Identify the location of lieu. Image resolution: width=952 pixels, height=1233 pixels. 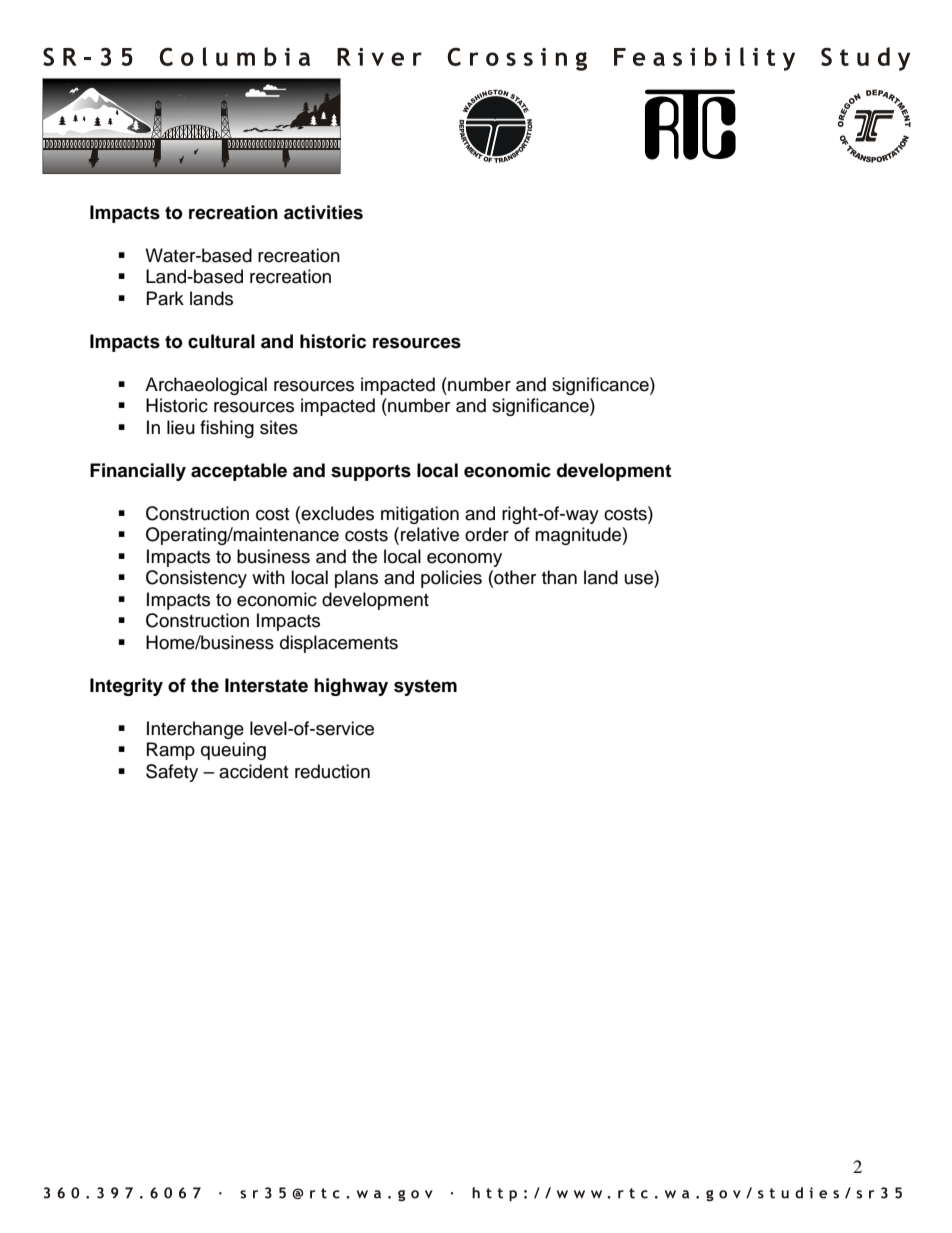
(181, 427).
